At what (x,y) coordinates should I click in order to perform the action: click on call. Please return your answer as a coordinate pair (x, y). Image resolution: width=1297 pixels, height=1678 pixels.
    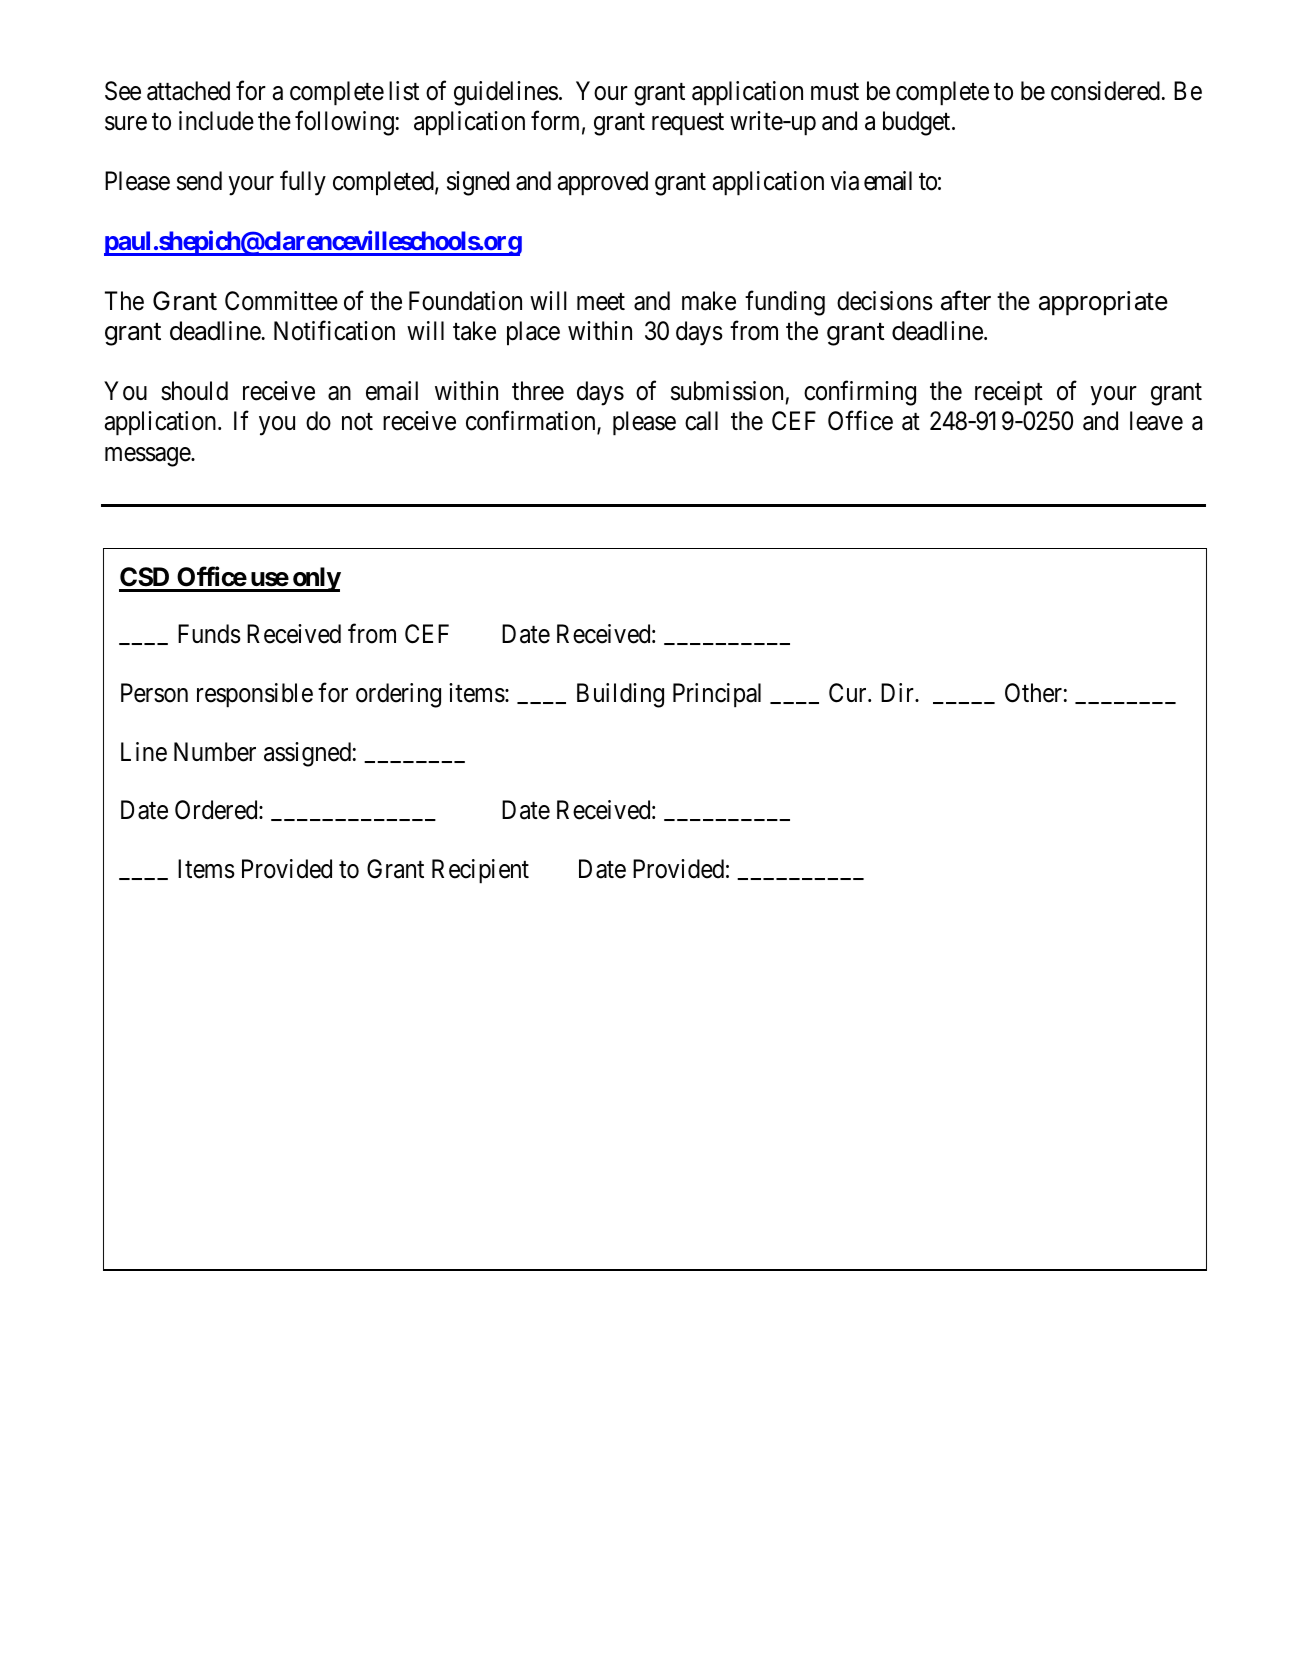
    Looking at the image, I should click on (701, 421).
